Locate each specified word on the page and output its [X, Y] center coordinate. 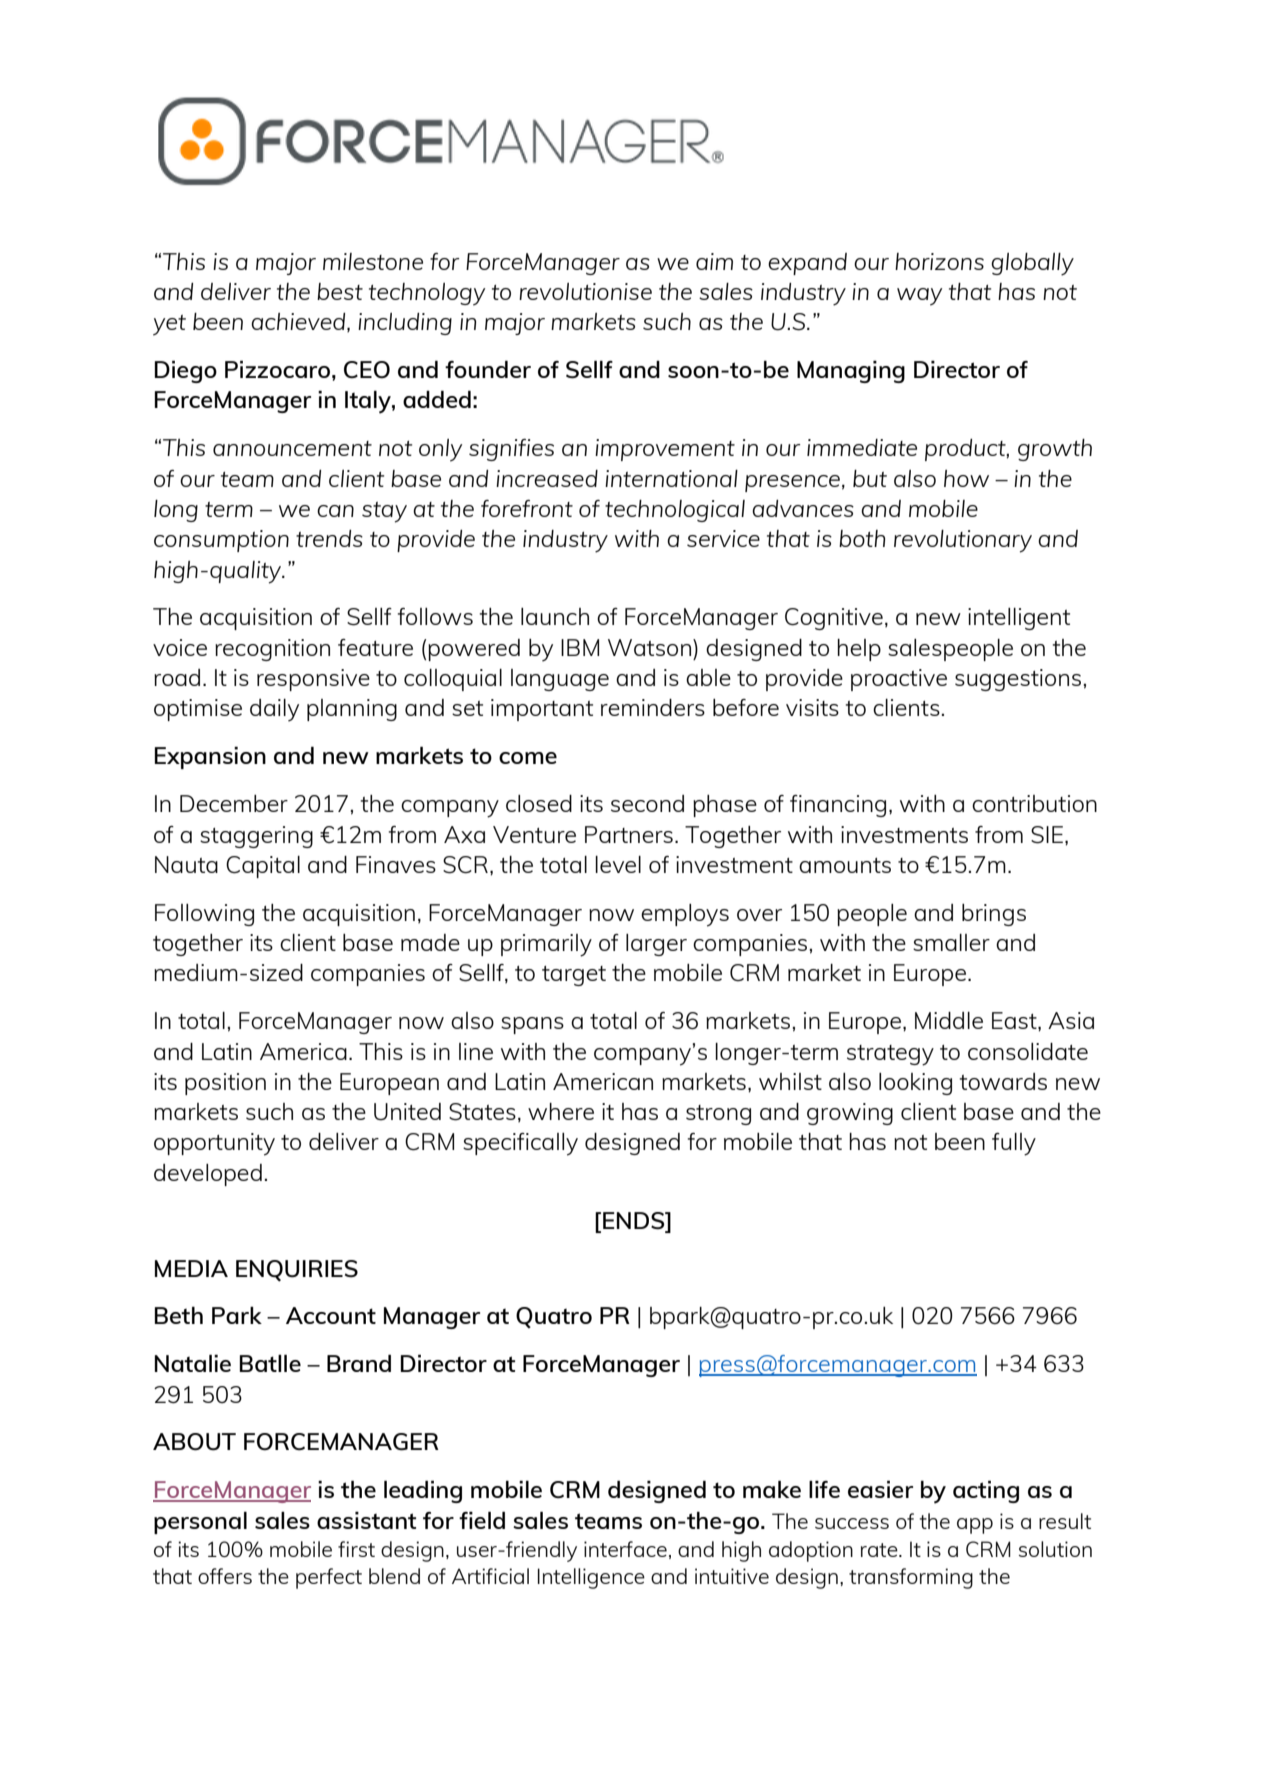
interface [625, 1549]
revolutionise [585, 291]
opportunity [214, 1144]
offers [225, 1576]
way [919, 297]
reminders [653, 707]
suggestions [1018, 680]
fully [1014, 1144]
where [561, 1111]
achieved [299, 322]
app [975, 1526]
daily [274, 710]
